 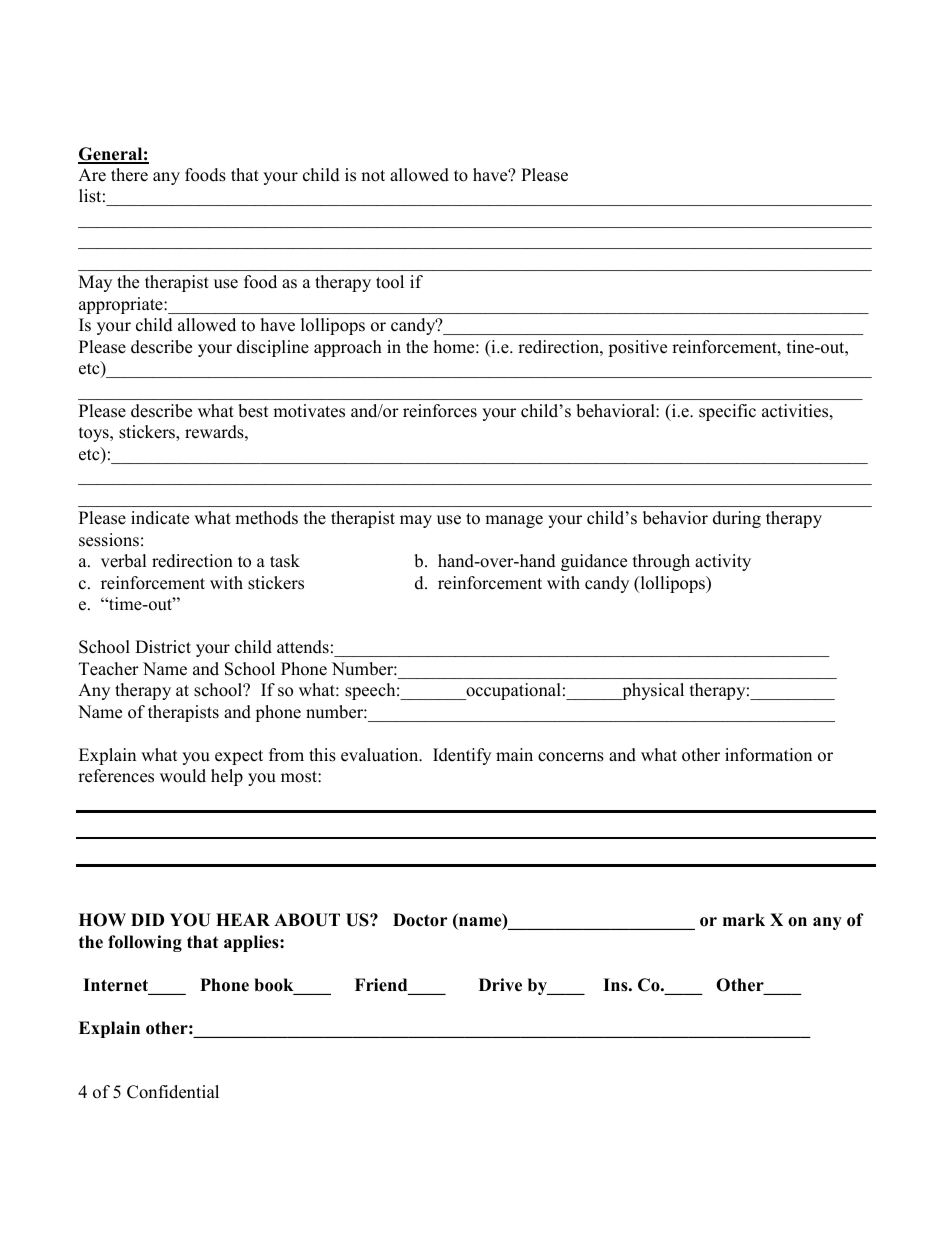 I want to click on mark, so click(x=744, y=919).
